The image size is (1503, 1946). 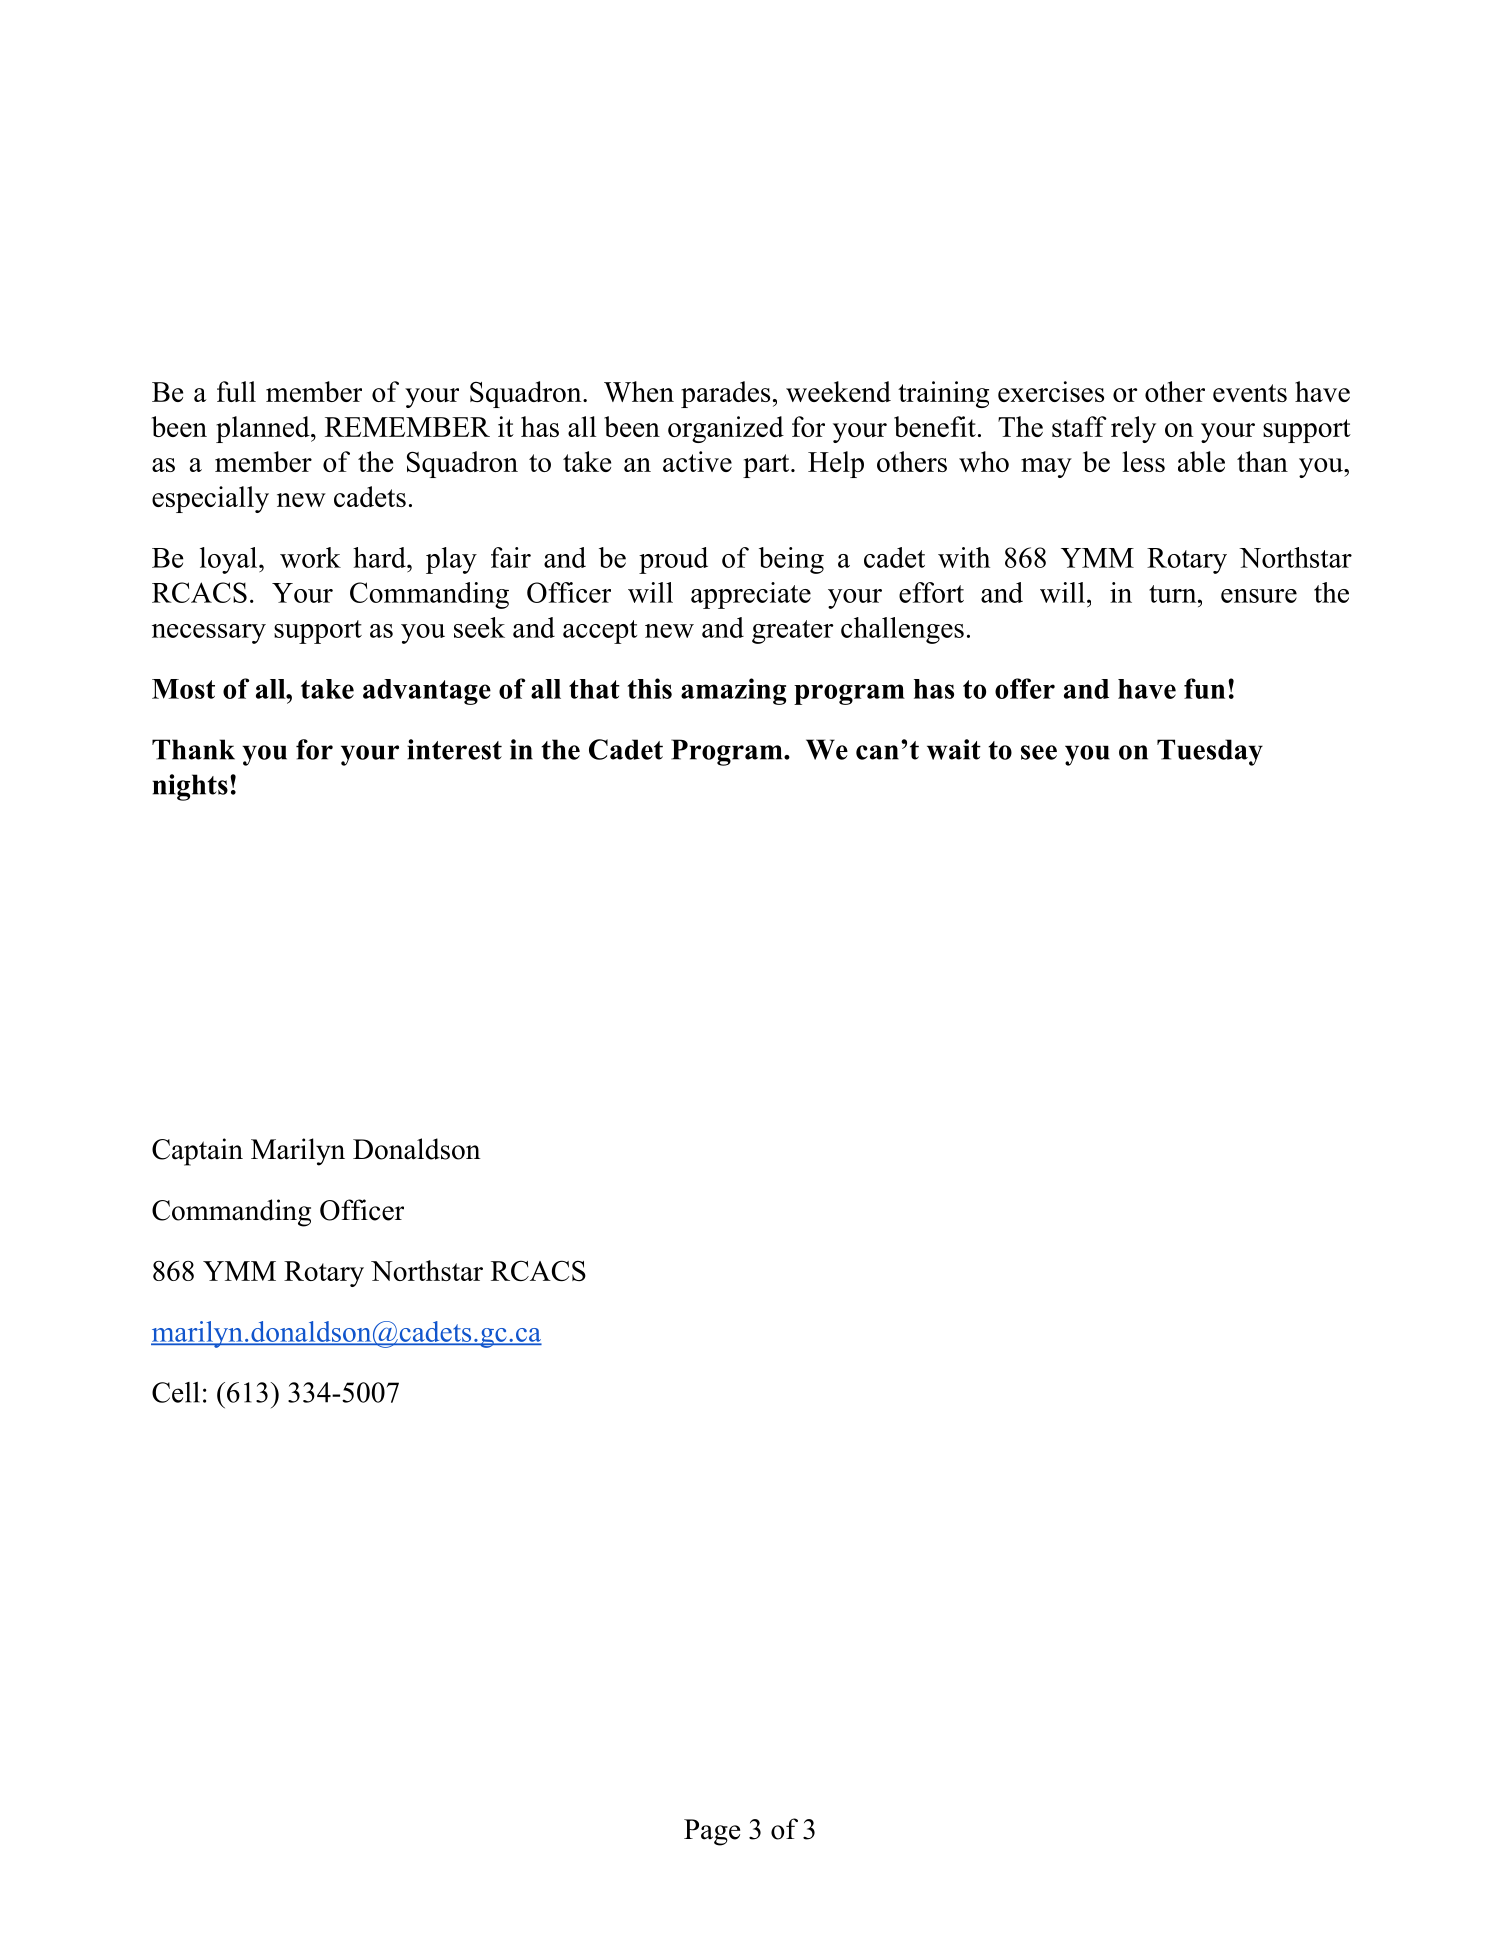 What do you see at coordinates (1133, 429) in the document?
I see `rely` at bounding box center [1133, 429].
